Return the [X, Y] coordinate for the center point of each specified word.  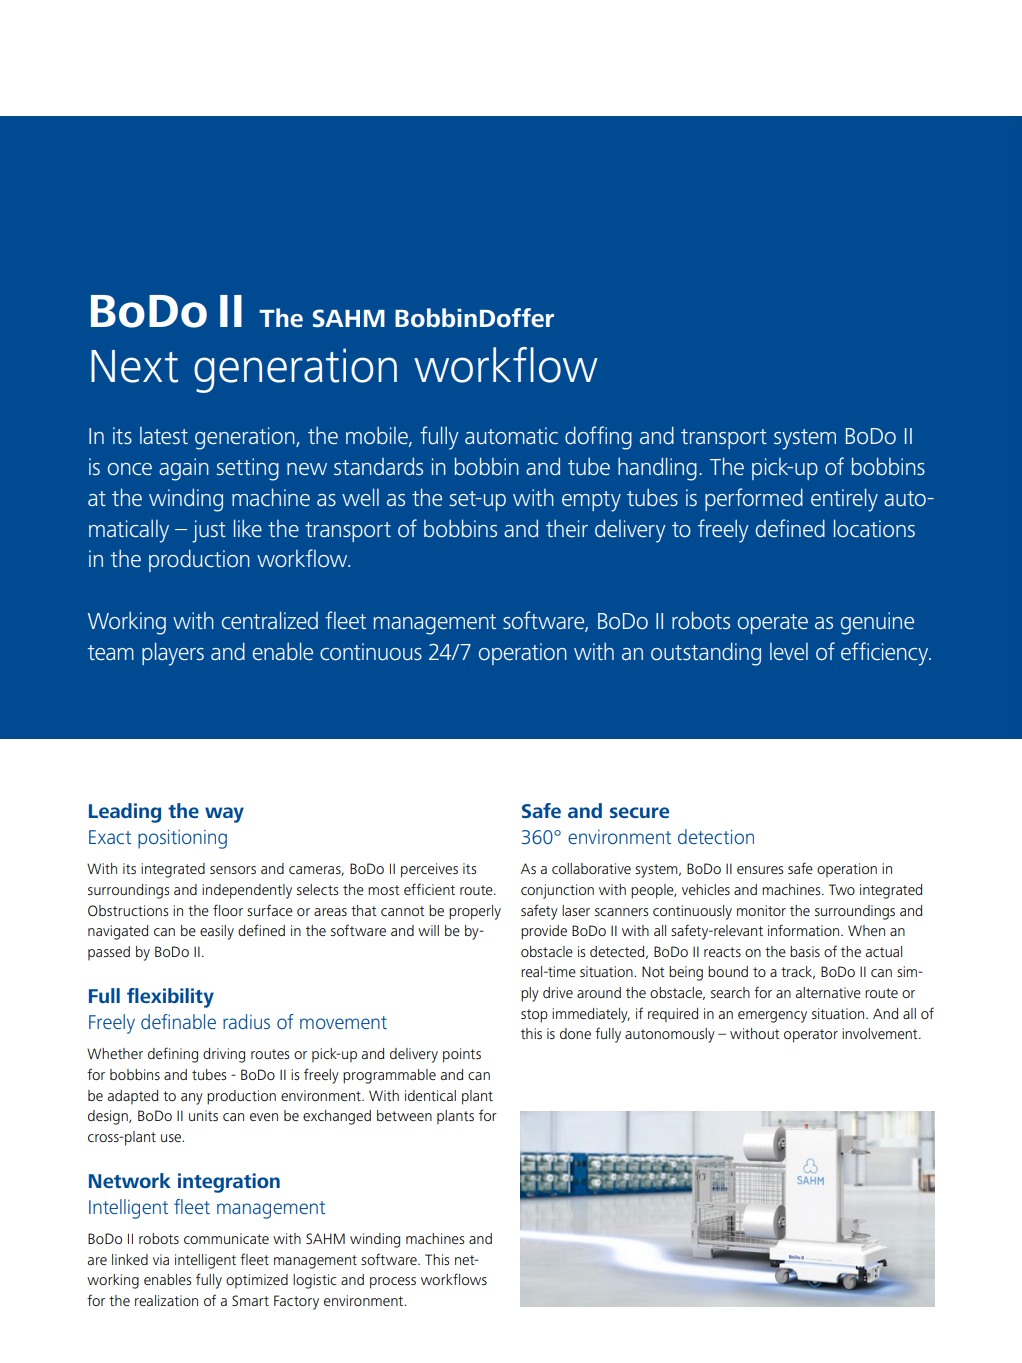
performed [754, 499]
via [161, 1259]
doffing [598, 438]
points [462, 1055]
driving [224, 1055]
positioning [182, 839]
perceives [429, 870]
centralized [270, 620]
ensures [760, 870]
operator [811, 1036]
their [567, 528]
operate [773, 624]
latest [164, 435]
